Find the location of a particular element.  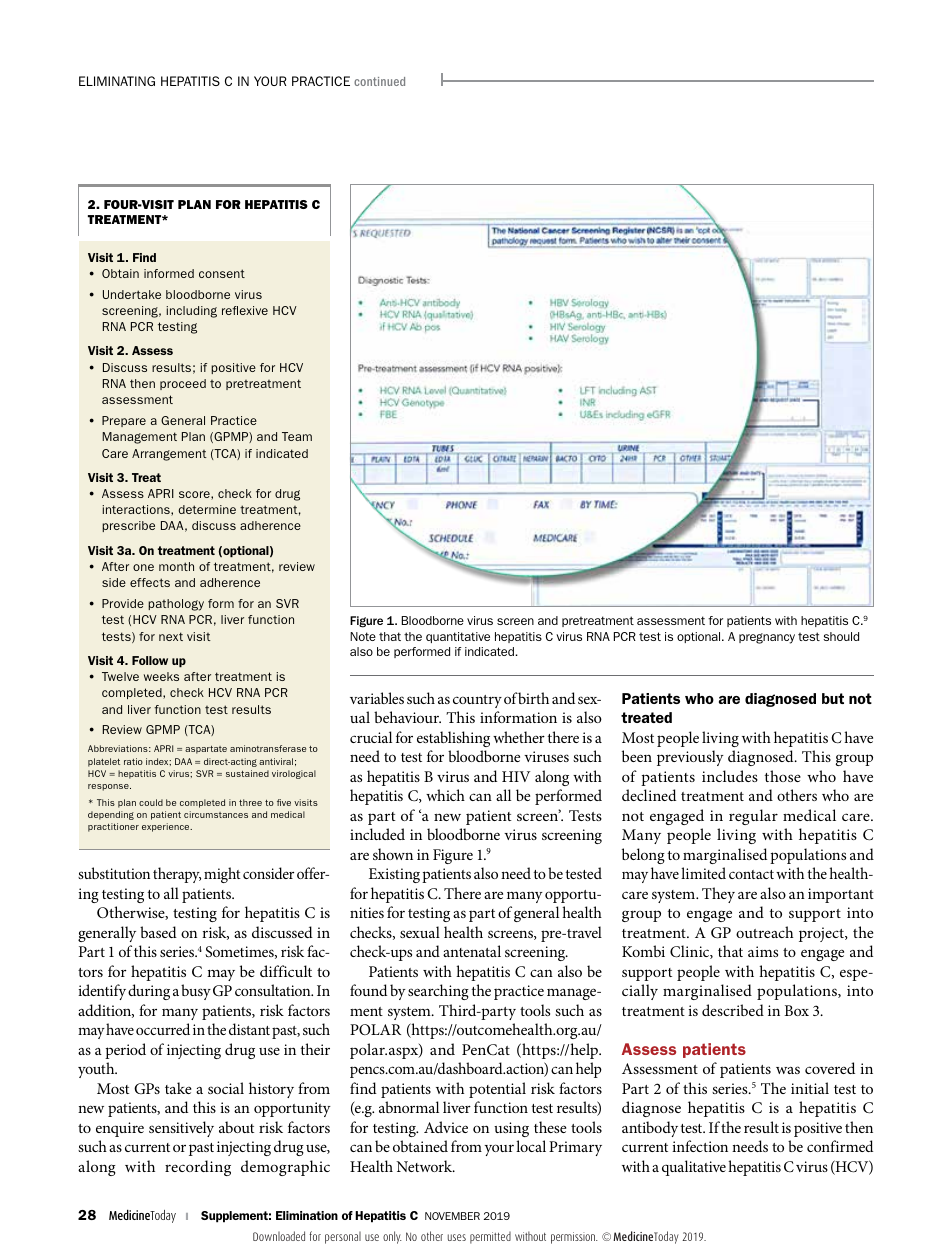

pregnancy is located at coordinates (767, 638).
